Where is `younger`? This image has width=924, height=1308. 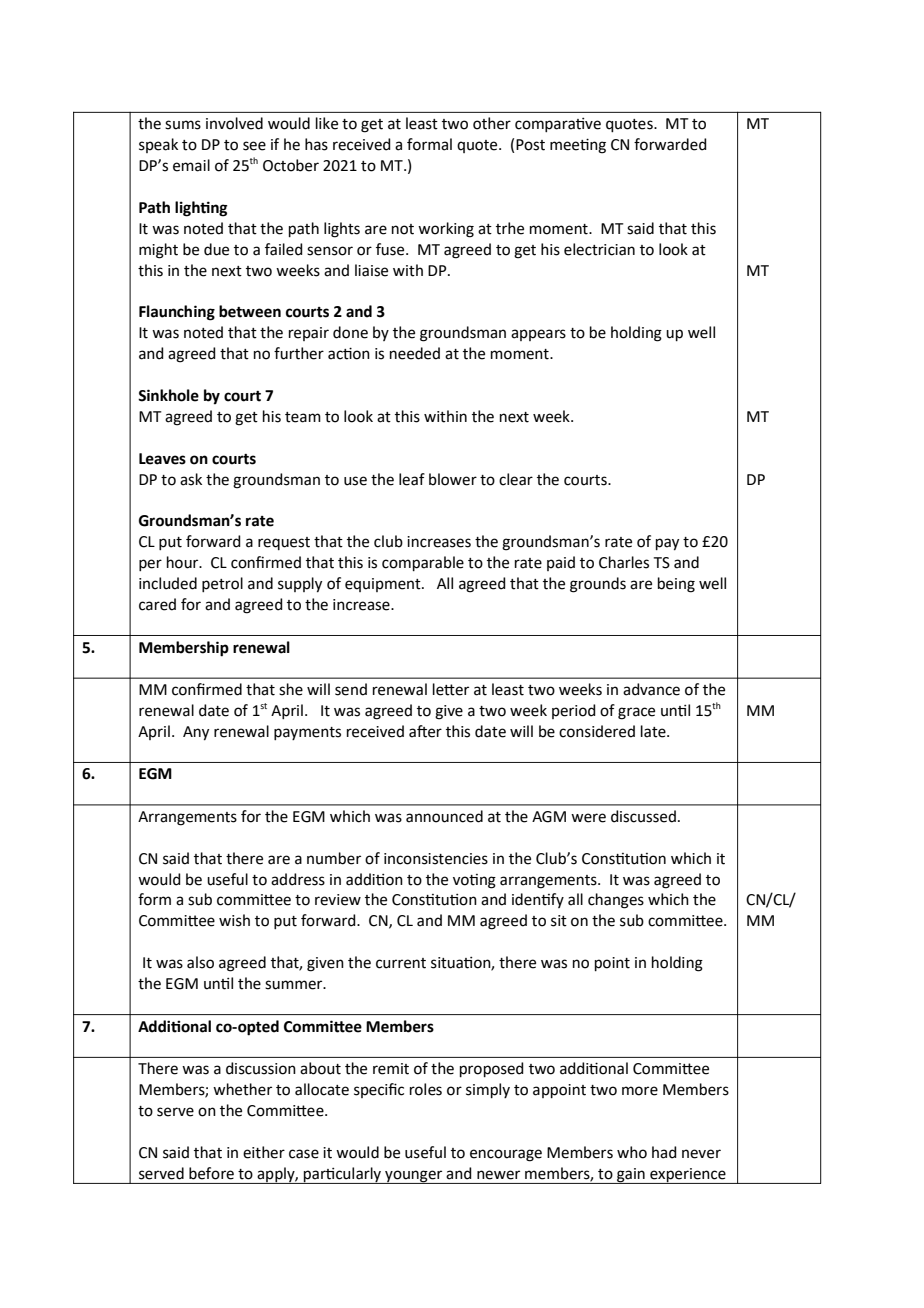
younger is located at coordinates (414, 1177).
